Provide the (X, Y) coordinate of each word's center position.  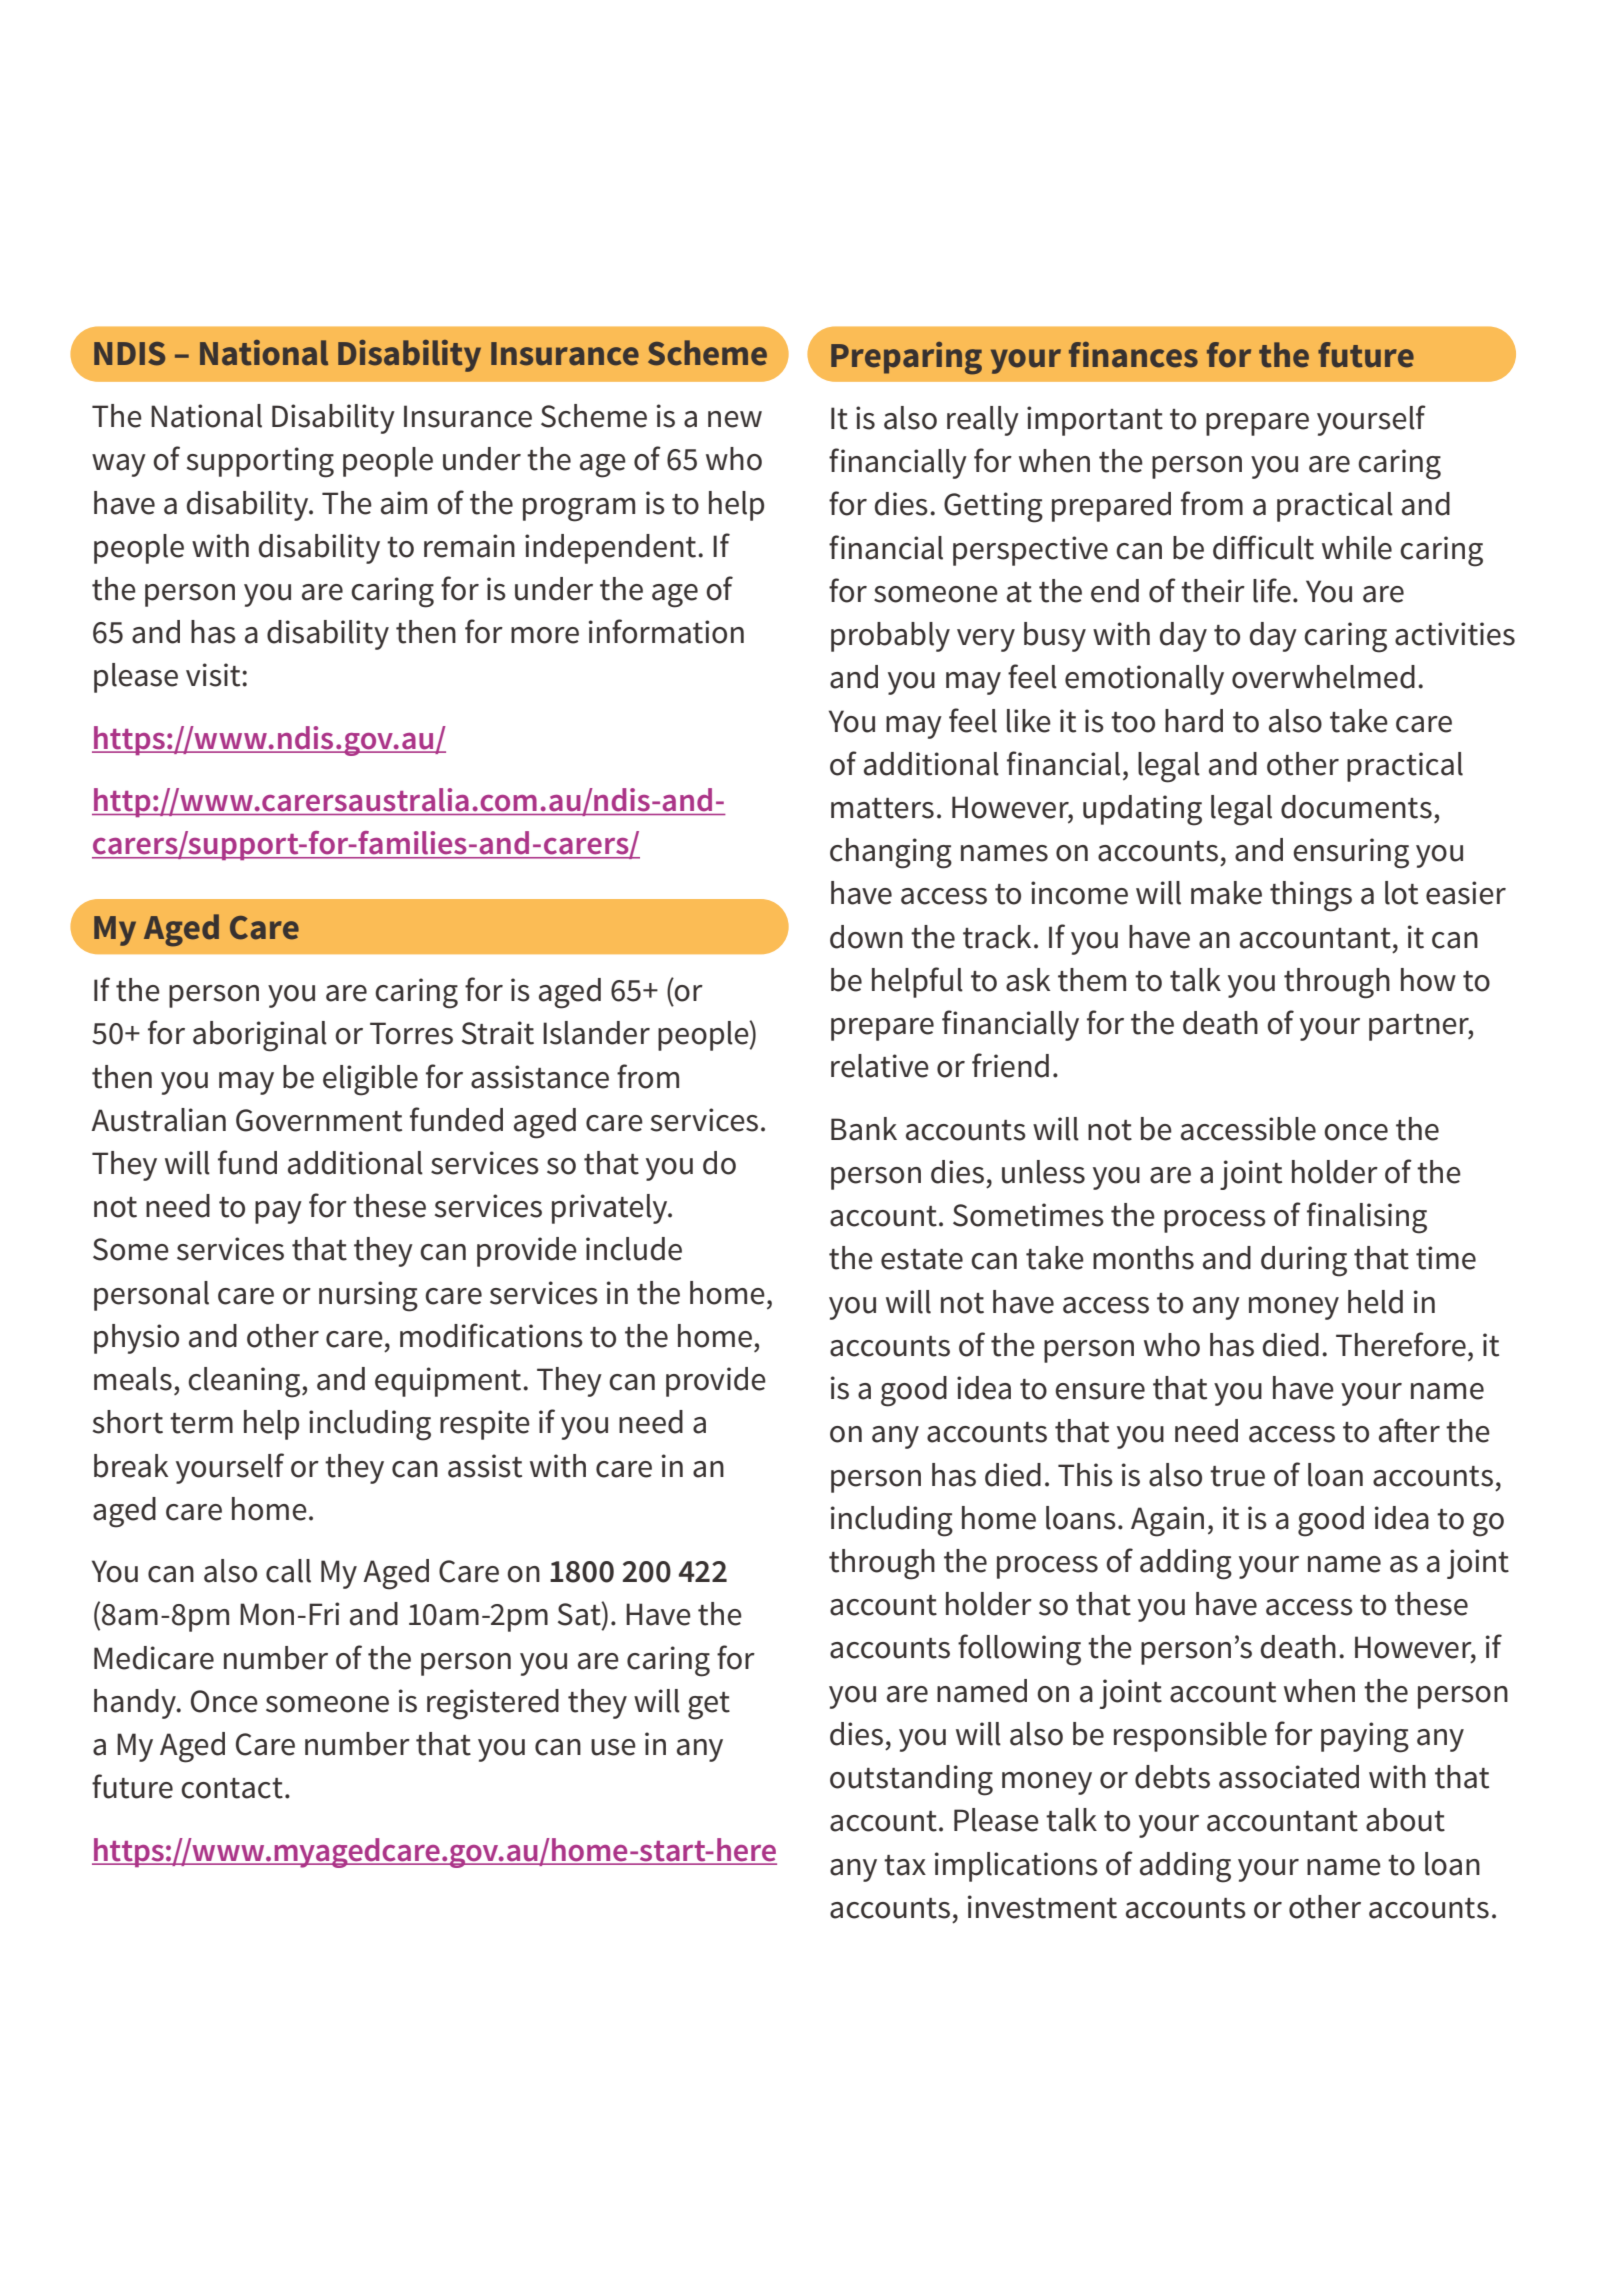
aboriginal (260, 1036)
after (1409, 1430)
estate (922, 1259)
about (1405, 1820)
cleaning (244, 1382)
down (866, 937)
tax (905, 1865)
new (735, 419)
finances (1133, 355)
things (1311, 896)
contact (232, 1788)
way (119, 465)
